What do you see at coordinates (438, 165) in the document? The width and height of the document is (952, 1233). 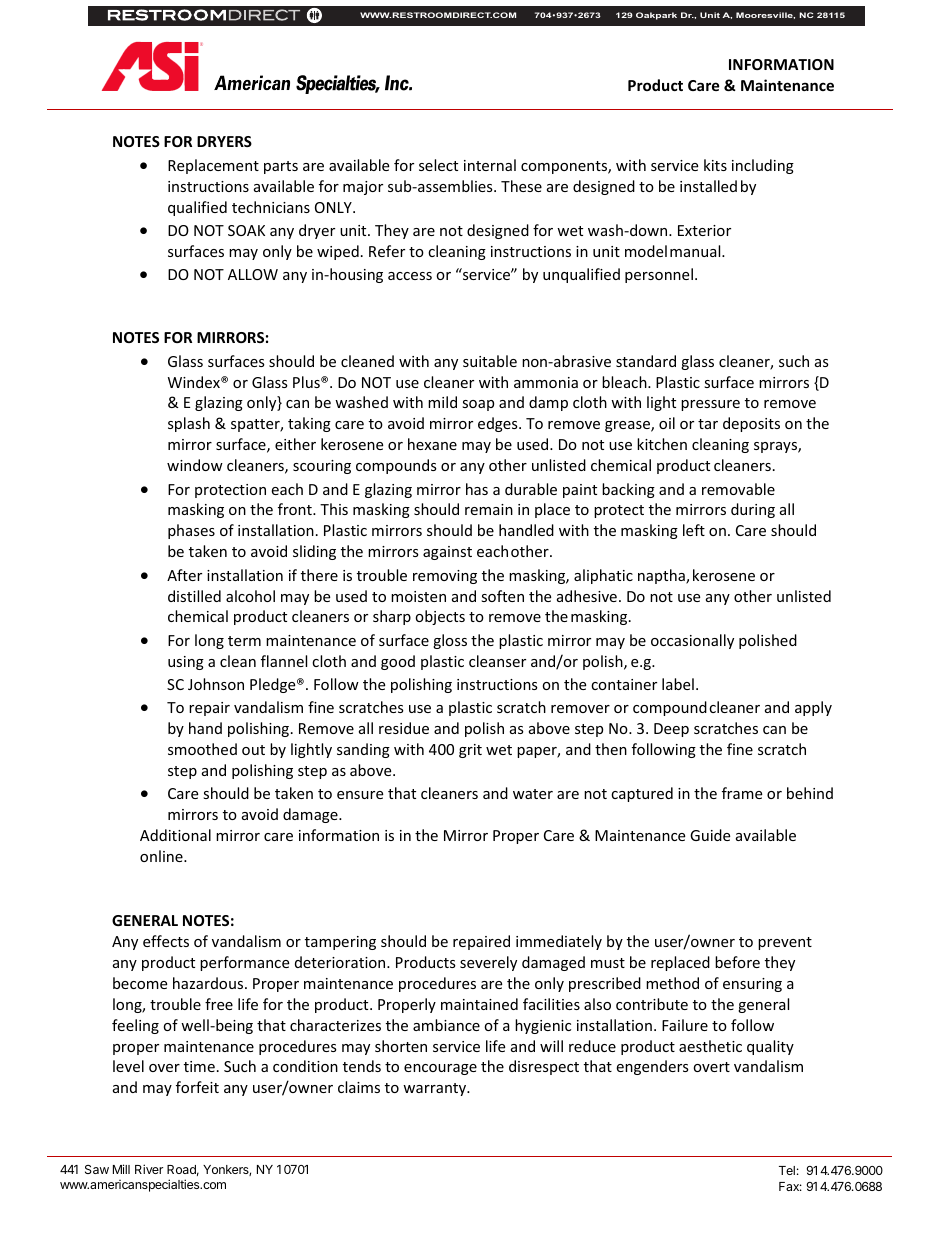 I see `select` at bounding box center [438, 165].
